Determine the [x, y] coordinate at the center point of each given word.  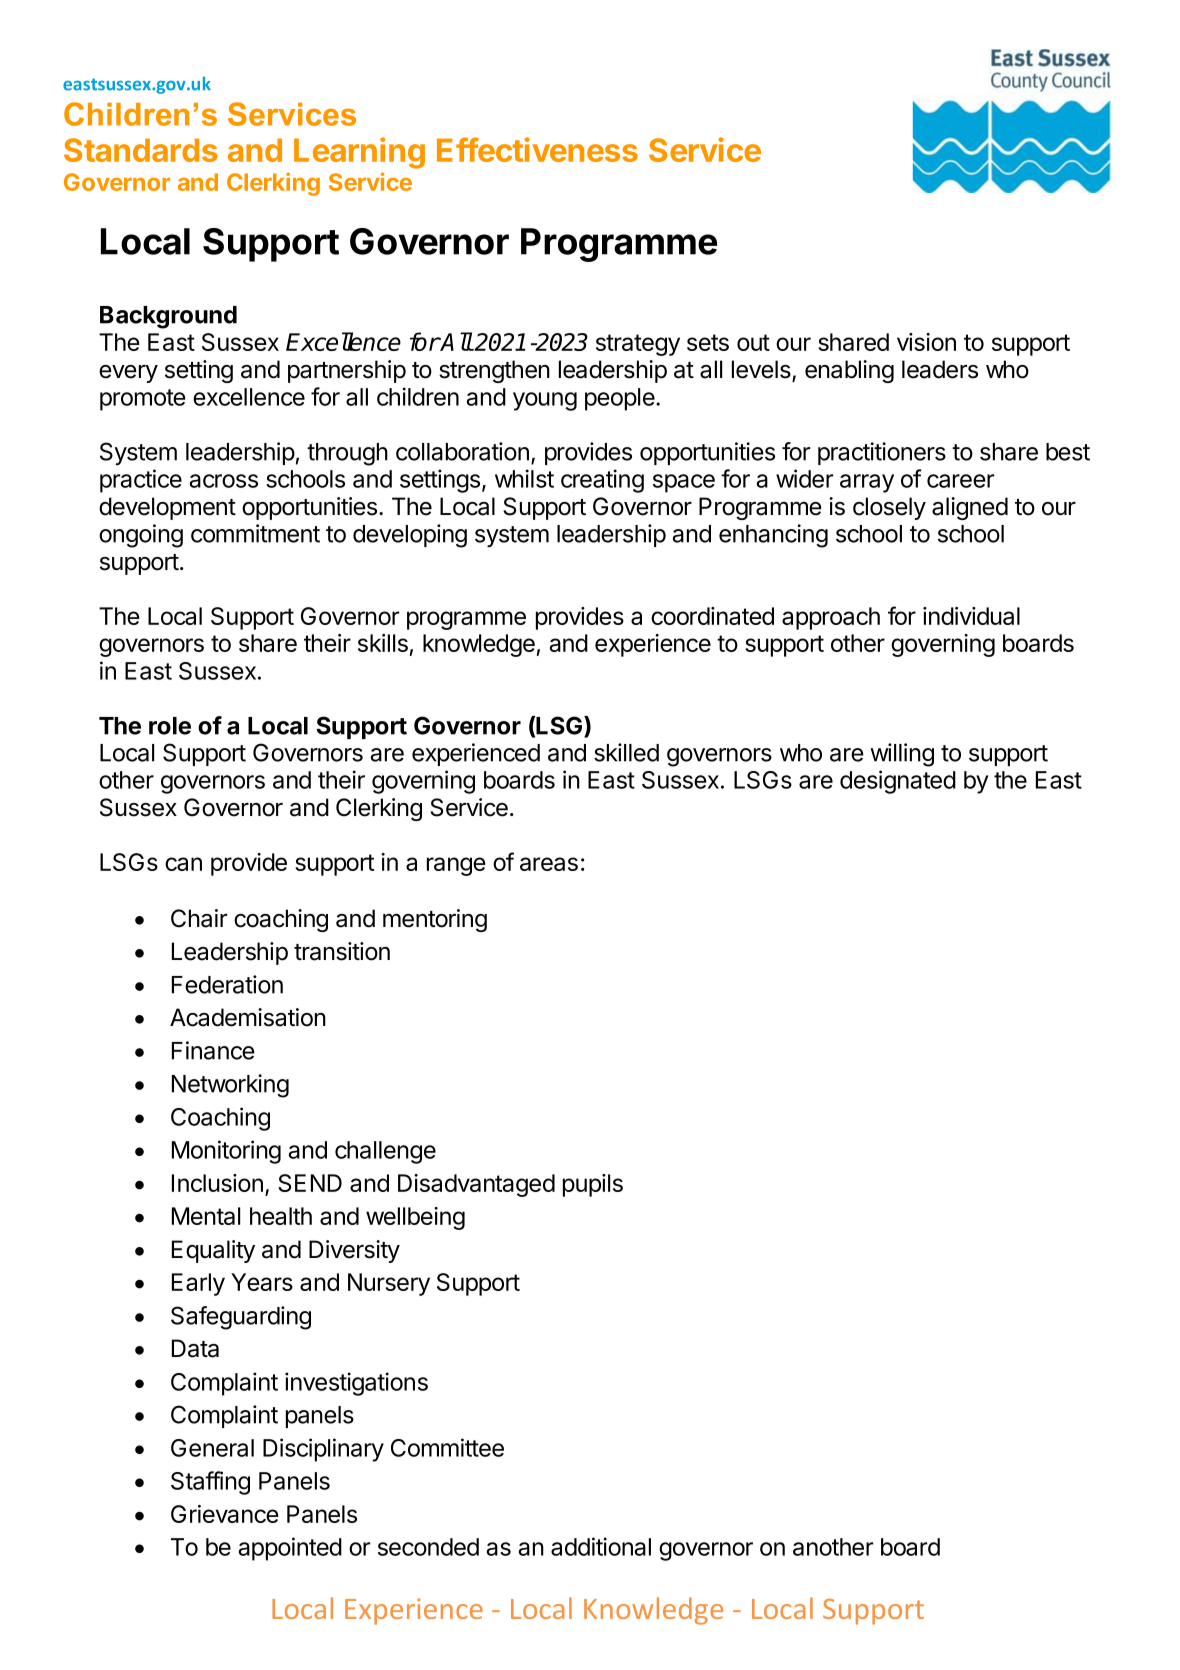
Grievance [225, 1514]
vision [926, 342]
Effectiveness [537, 149]
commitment [255, 533]
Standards [141, 150]
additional [601, 1546]
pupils [593, 1185]
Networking [230, 1086]
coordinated [712, 616]
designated [898, 782]
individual [971, 616]
